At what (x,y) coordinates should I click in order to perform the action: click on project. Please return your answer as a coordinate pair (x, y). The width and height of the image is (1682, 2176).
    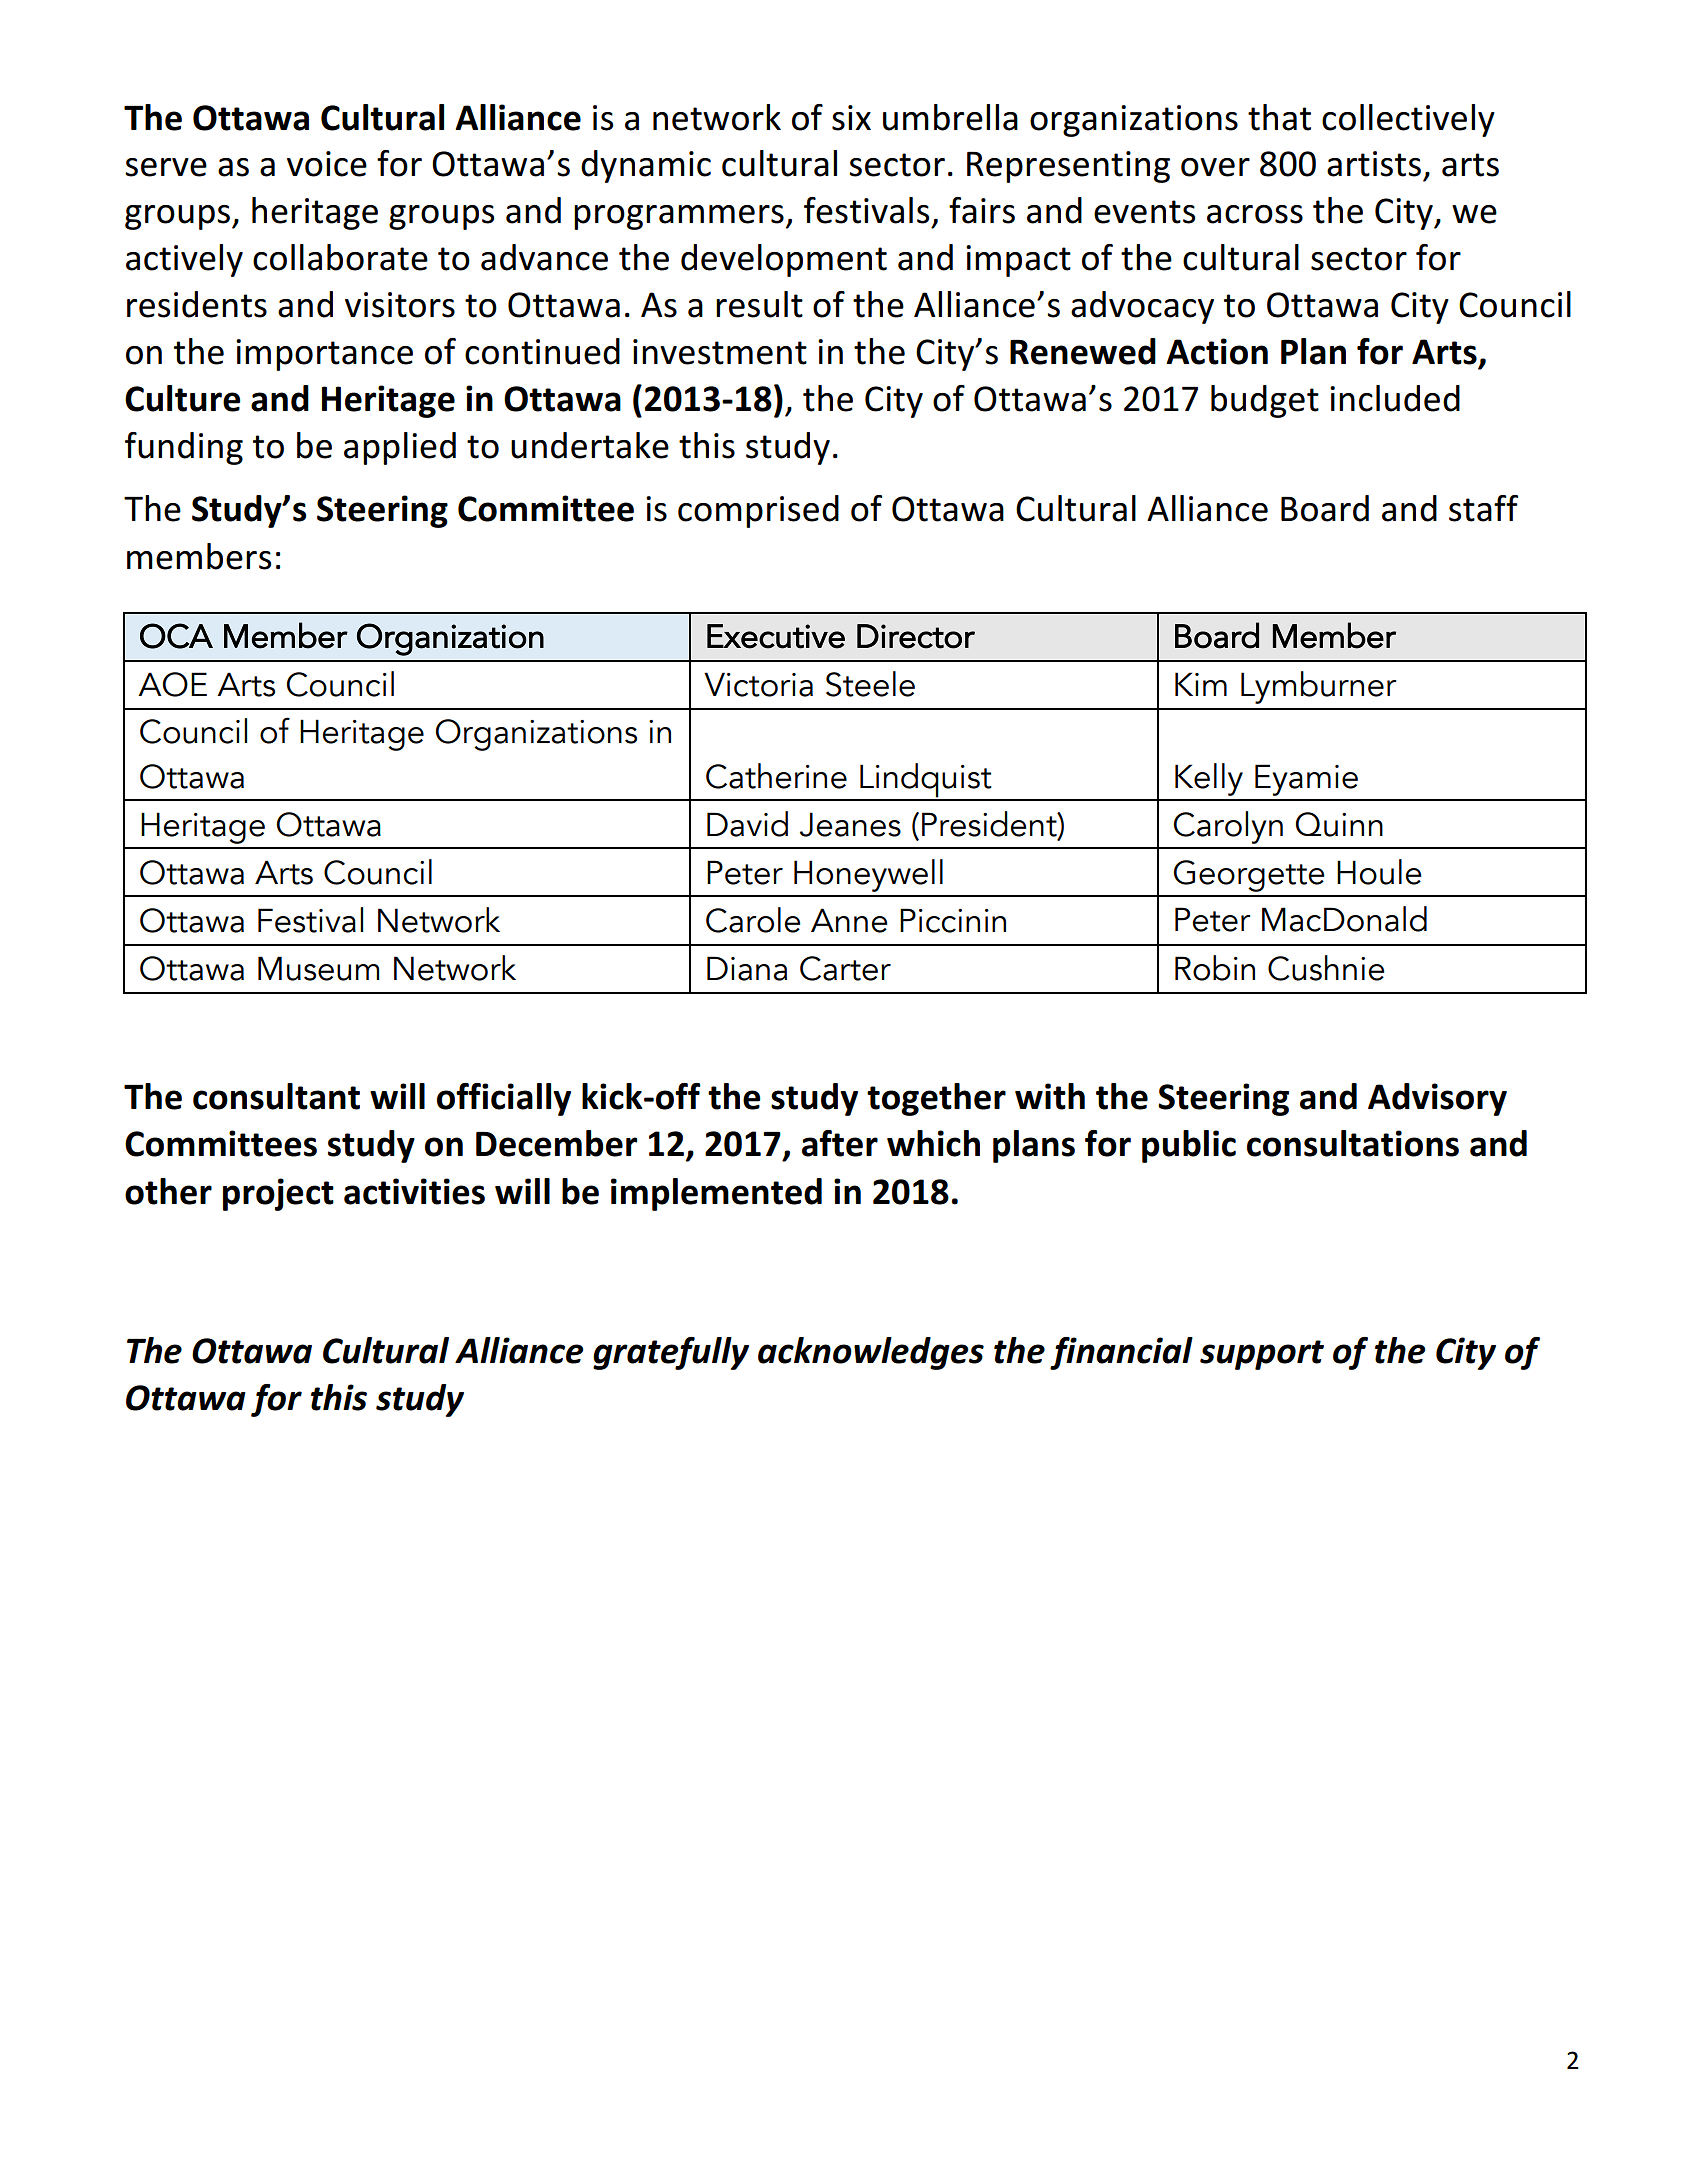
    Looking at the image, I should click on (278, 1194).
